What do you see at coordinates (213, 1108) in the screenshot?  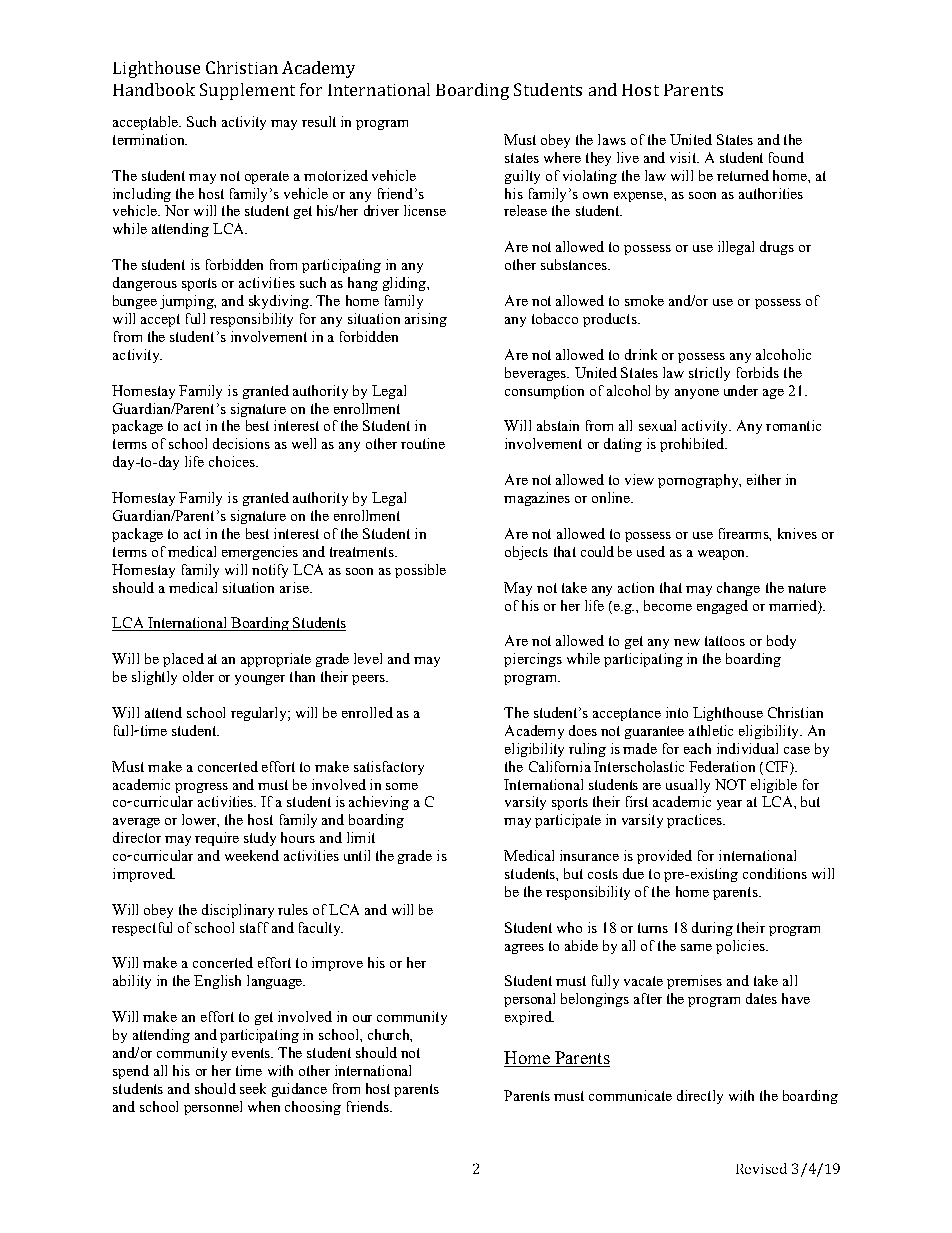 I see `personnel` at bounding box center [213, 1108].
